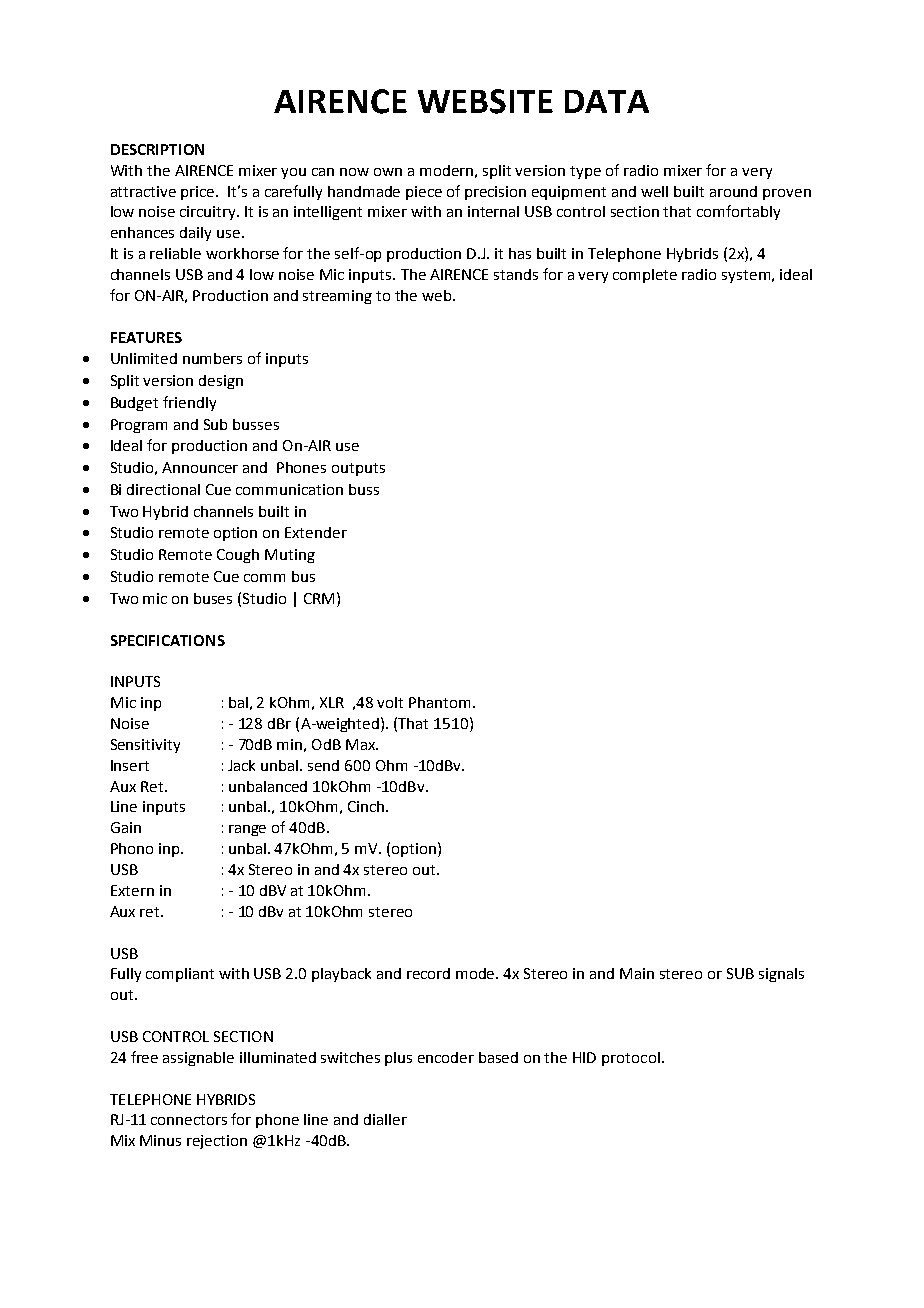 The width and height of the image is (924, 1308). I want to click on DESCRIPTION, so click(157, 149).
